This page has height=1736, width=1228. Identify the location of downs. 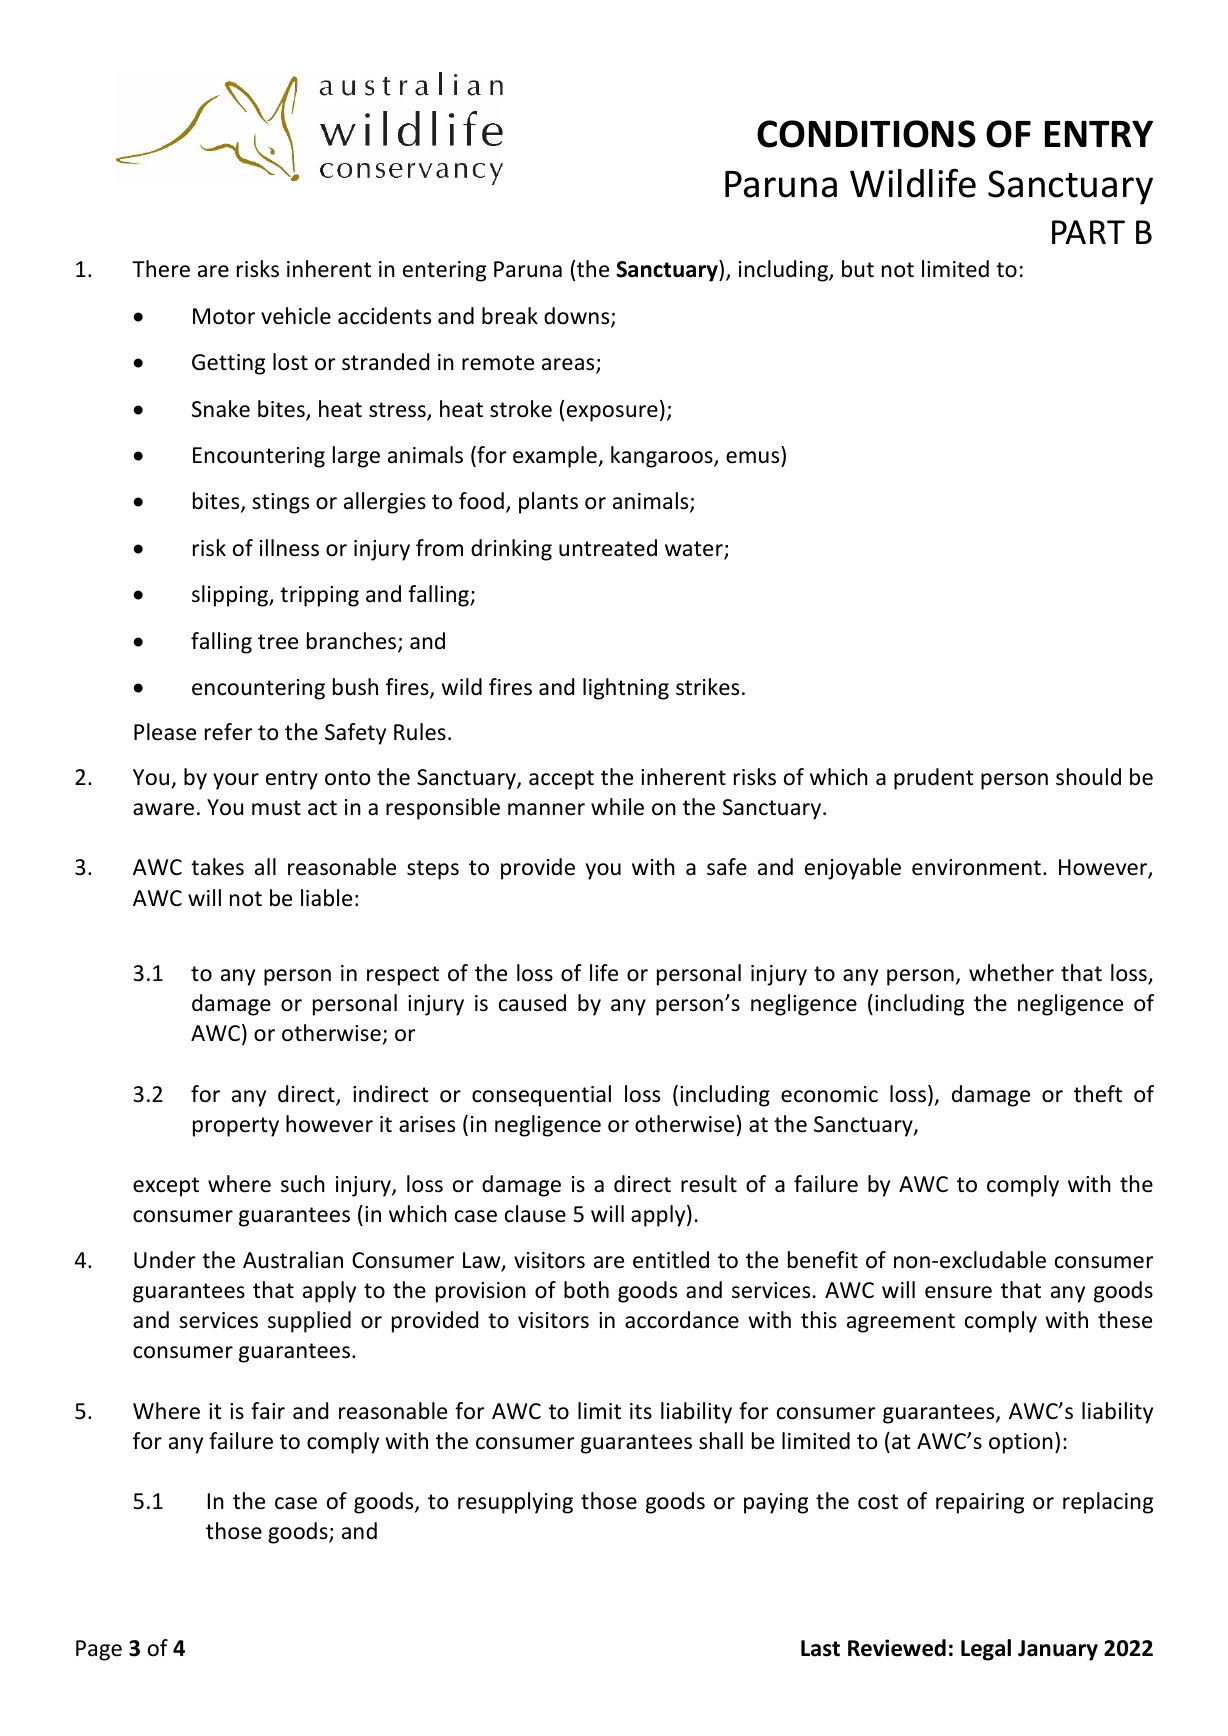
(578, 317).
